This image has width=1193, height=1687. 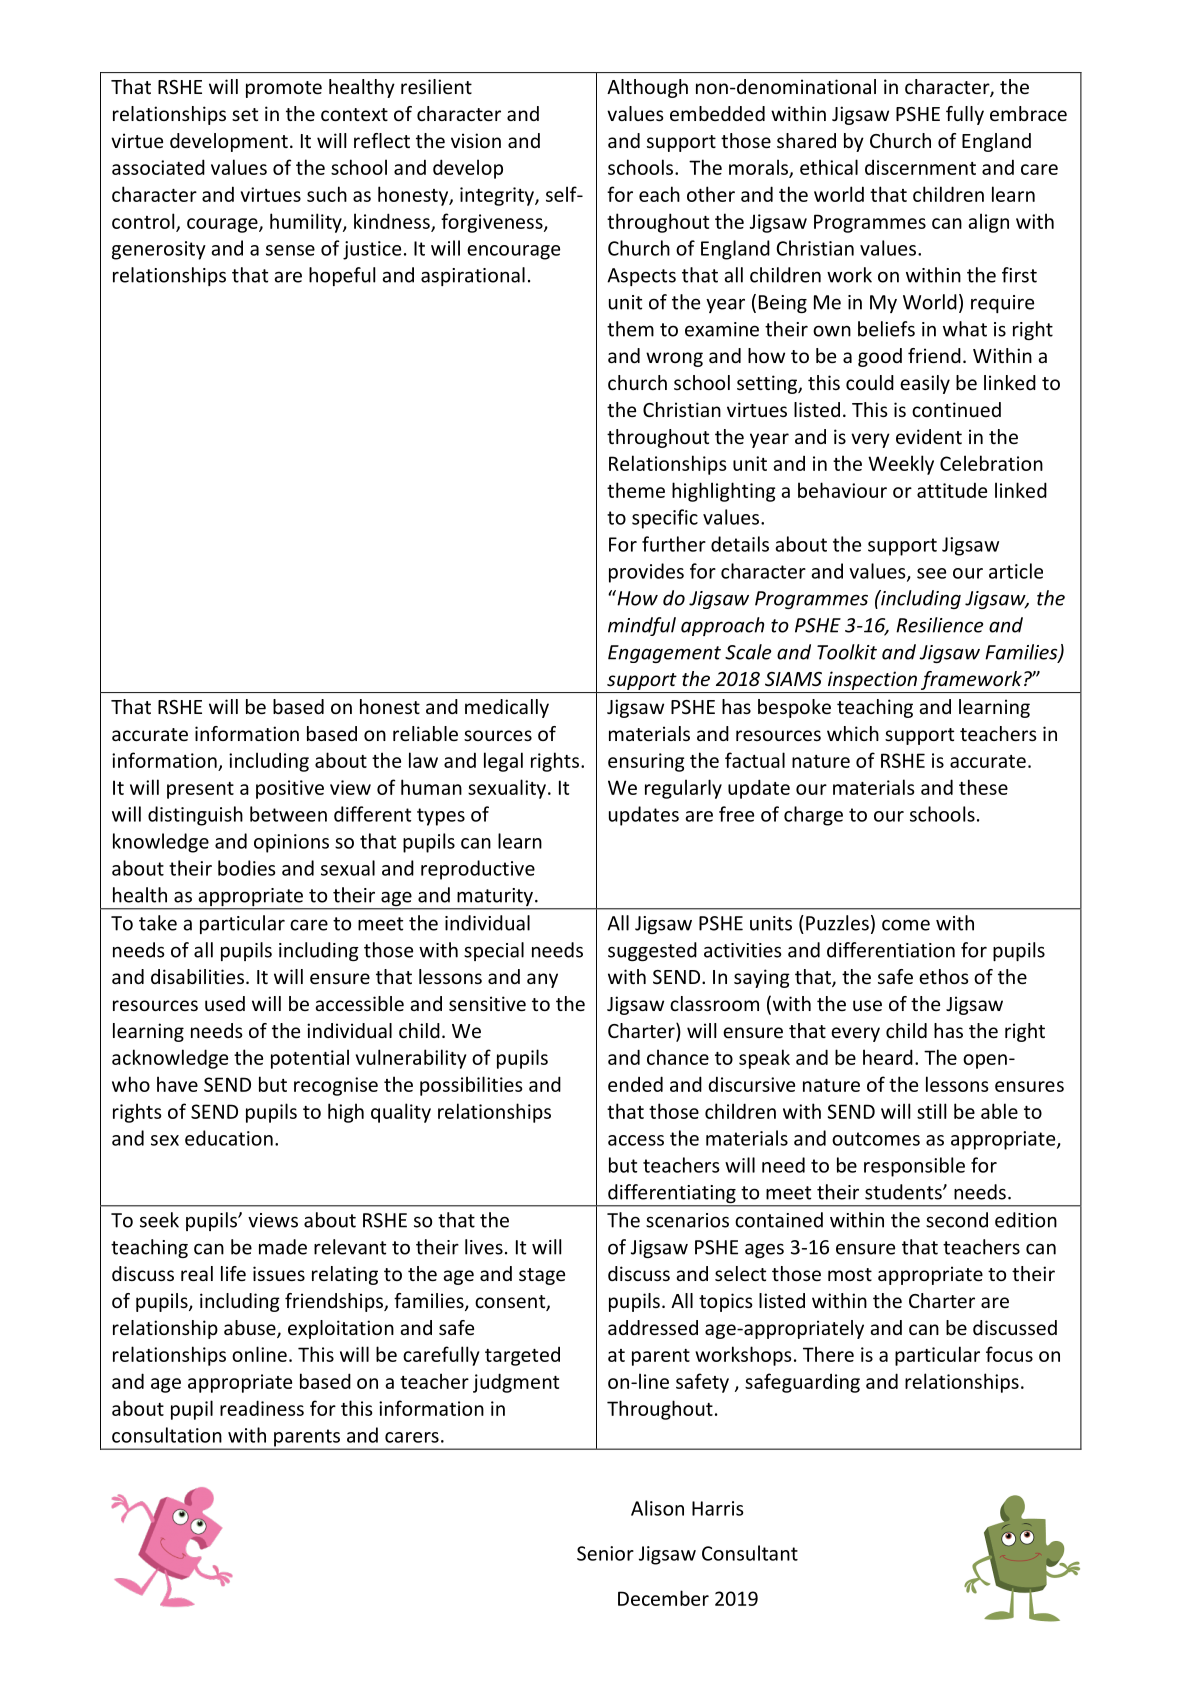 What do you see at coordinates (284, 89) in the image?
I see `promote` at bounding box center [284, 89].
